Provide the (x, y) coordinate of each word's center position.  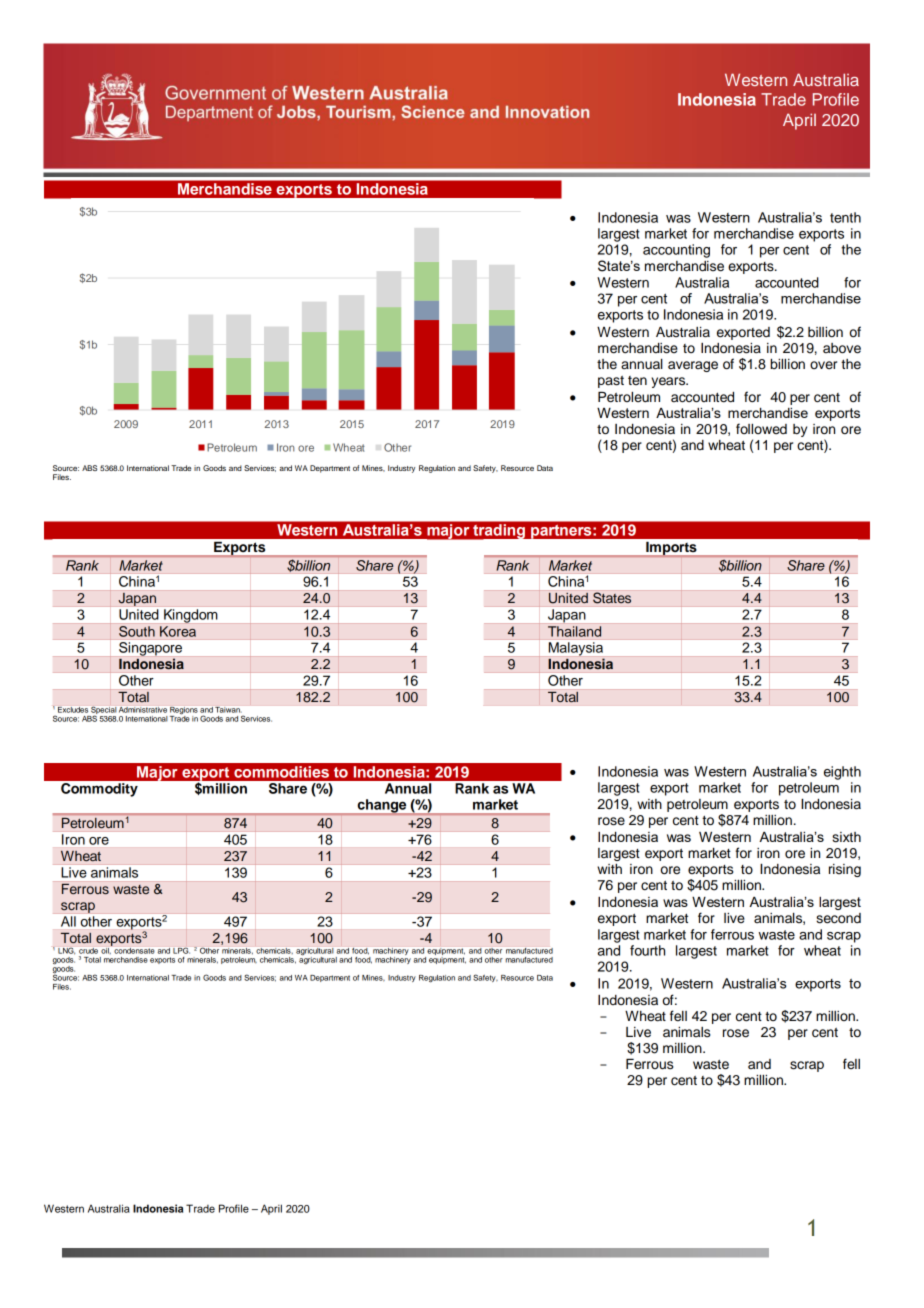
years (669, 382)
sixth (846, 837)
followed (761, 429)
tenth (845, 217)
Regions (184, 712)
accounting (676, 251)
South (137, 630)
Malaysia (576, 649)
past (611, 382)
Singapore (150, 649)
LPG (181, 951)
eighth (842, 773)
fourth (647, 950)
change (382, 807)
